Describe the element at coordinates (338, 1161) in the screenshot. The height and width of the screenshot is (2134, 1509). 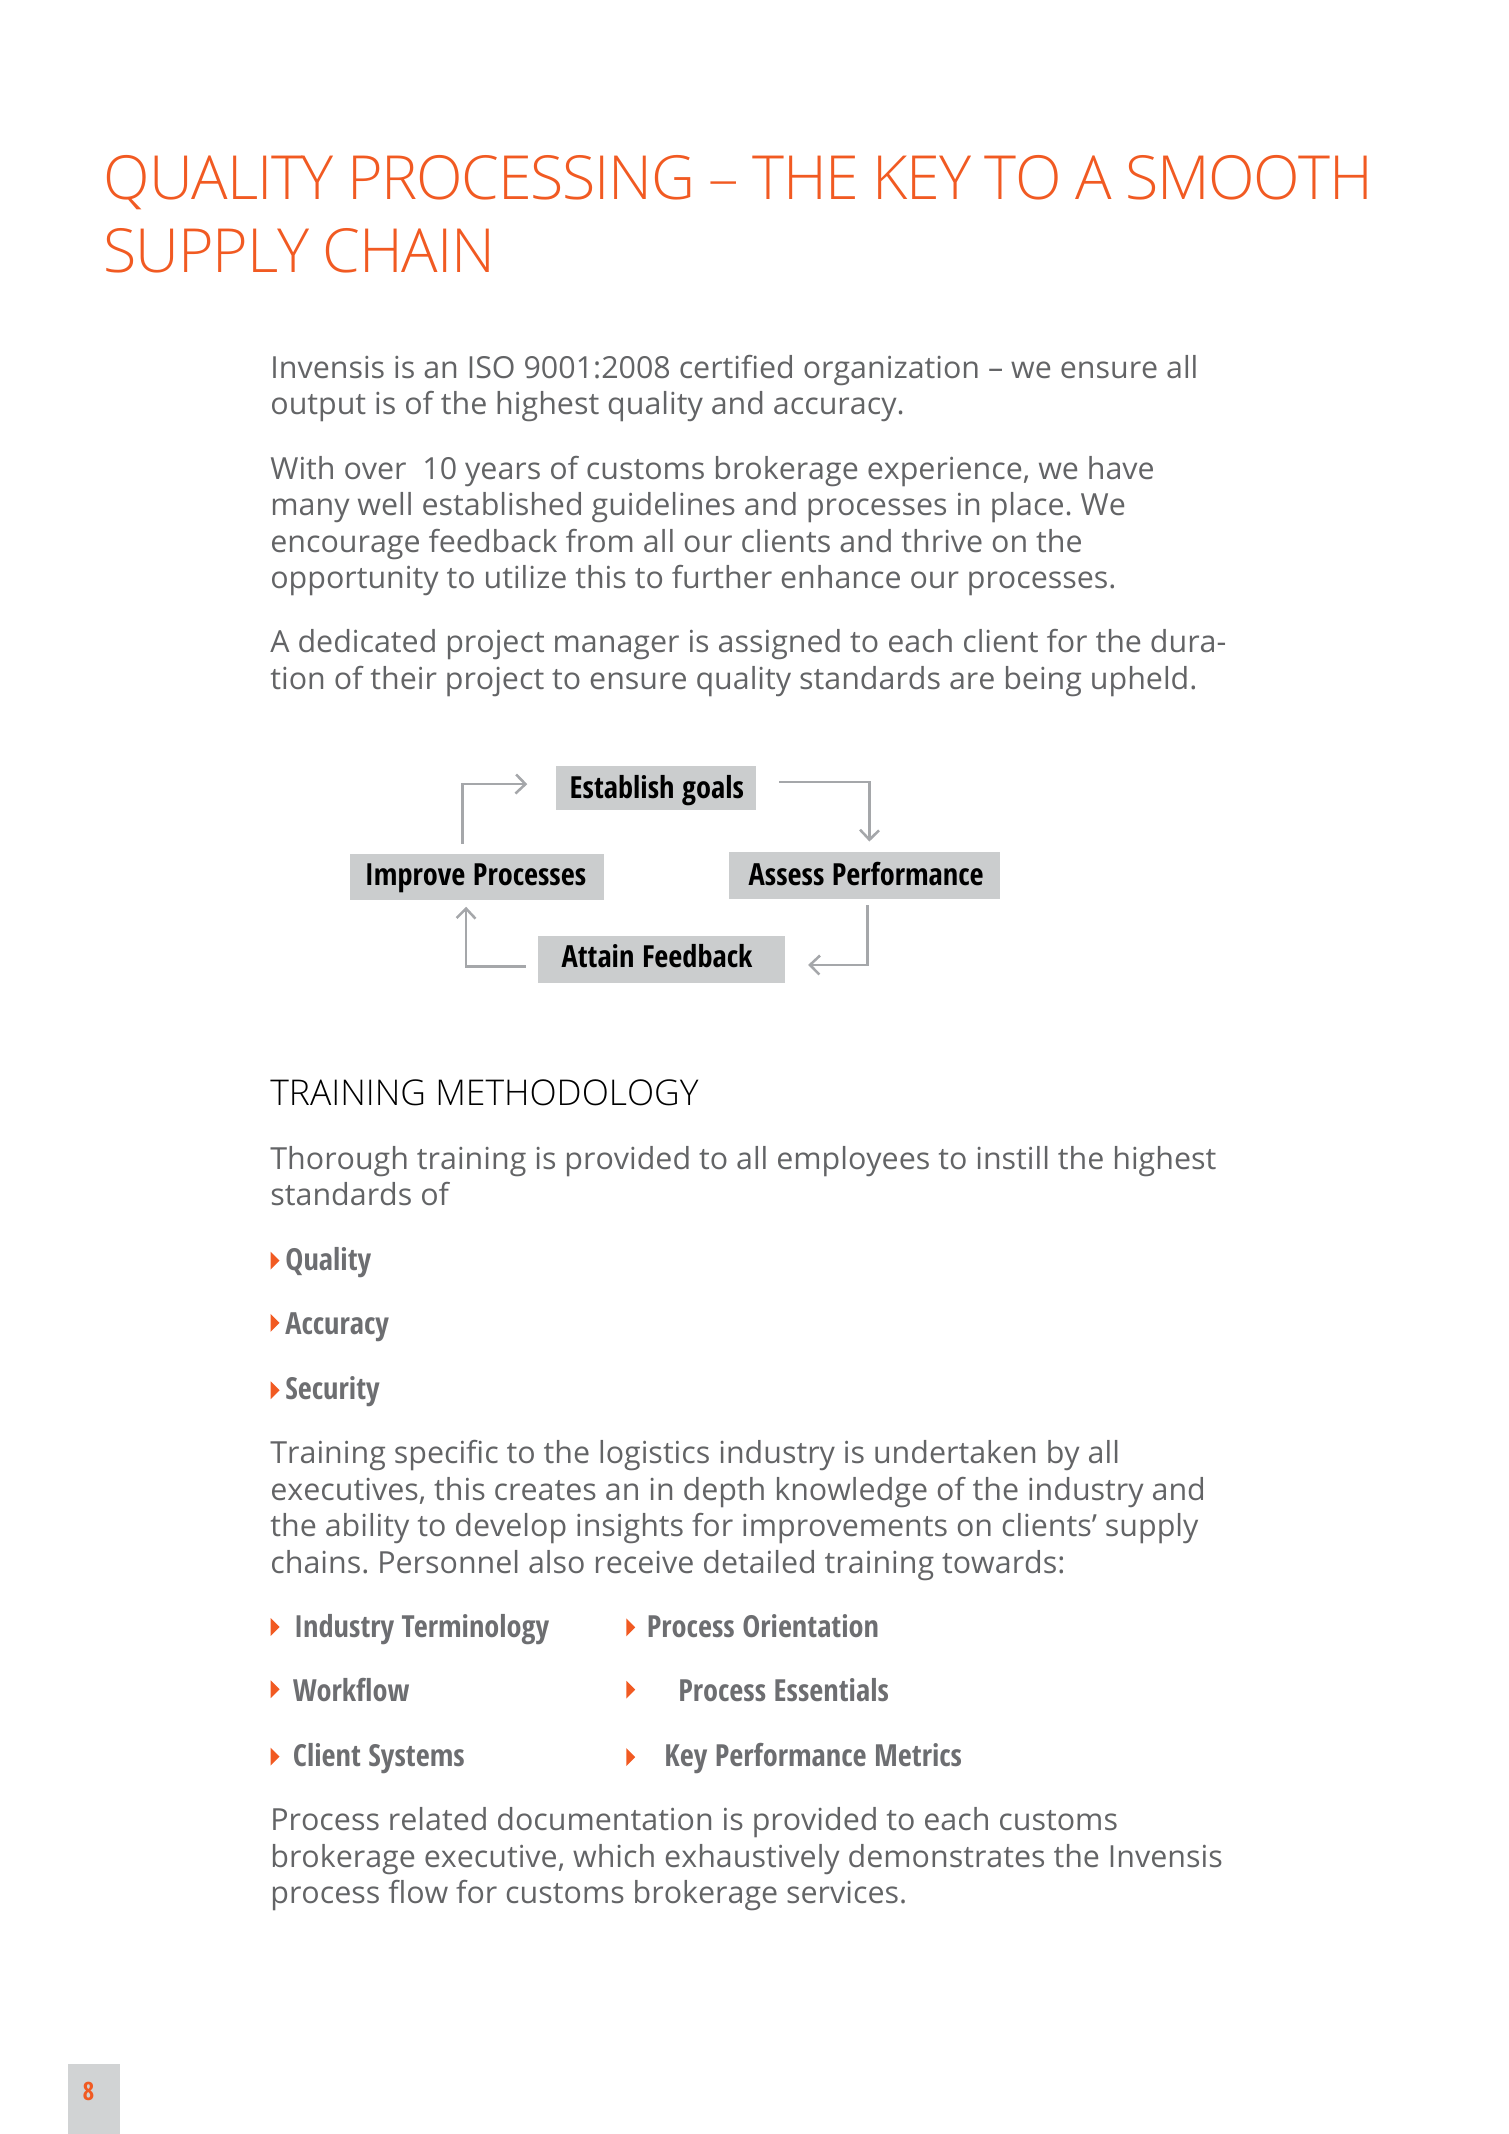
I see `Thorough` at that location.
